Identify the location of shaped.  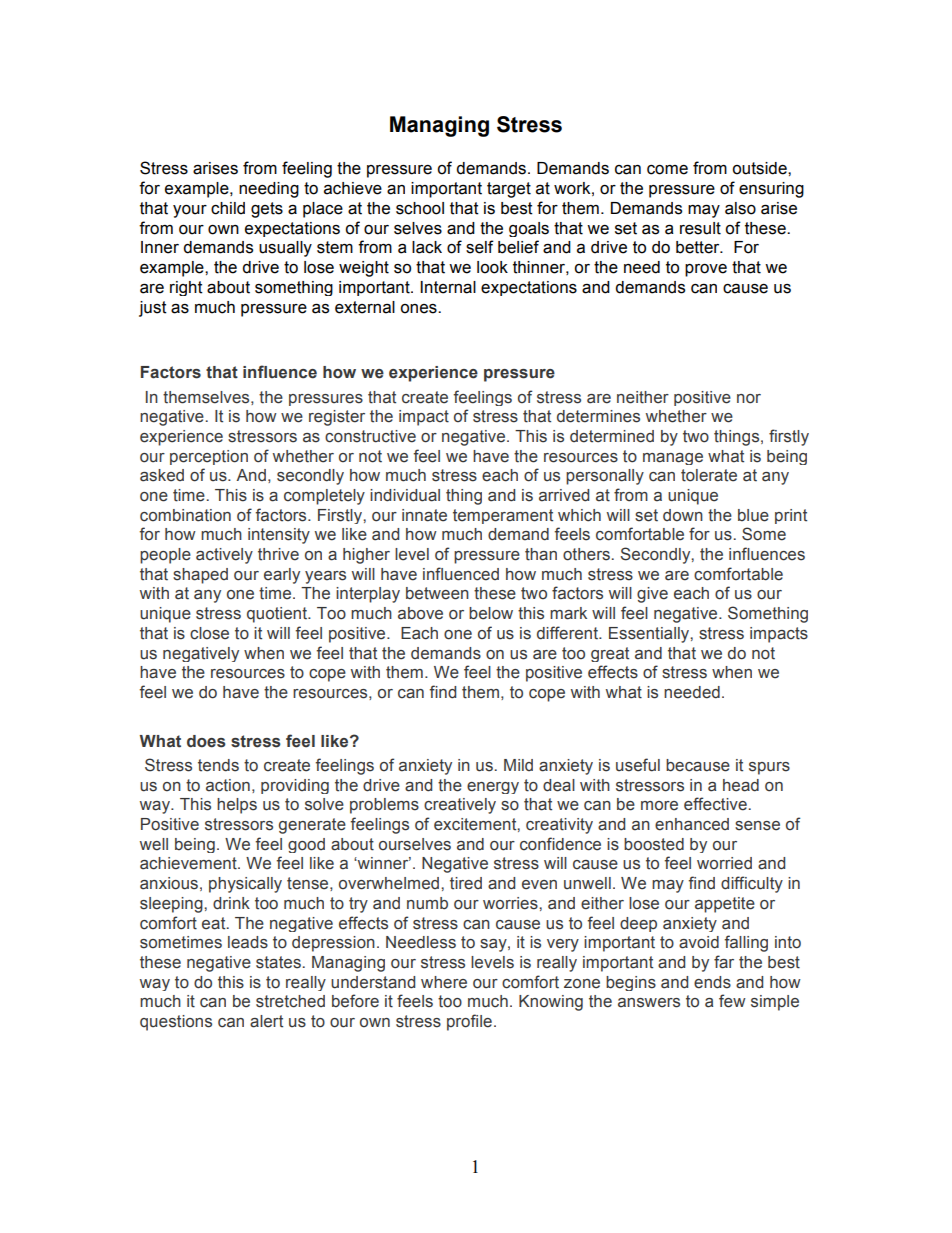
(200, 576).
